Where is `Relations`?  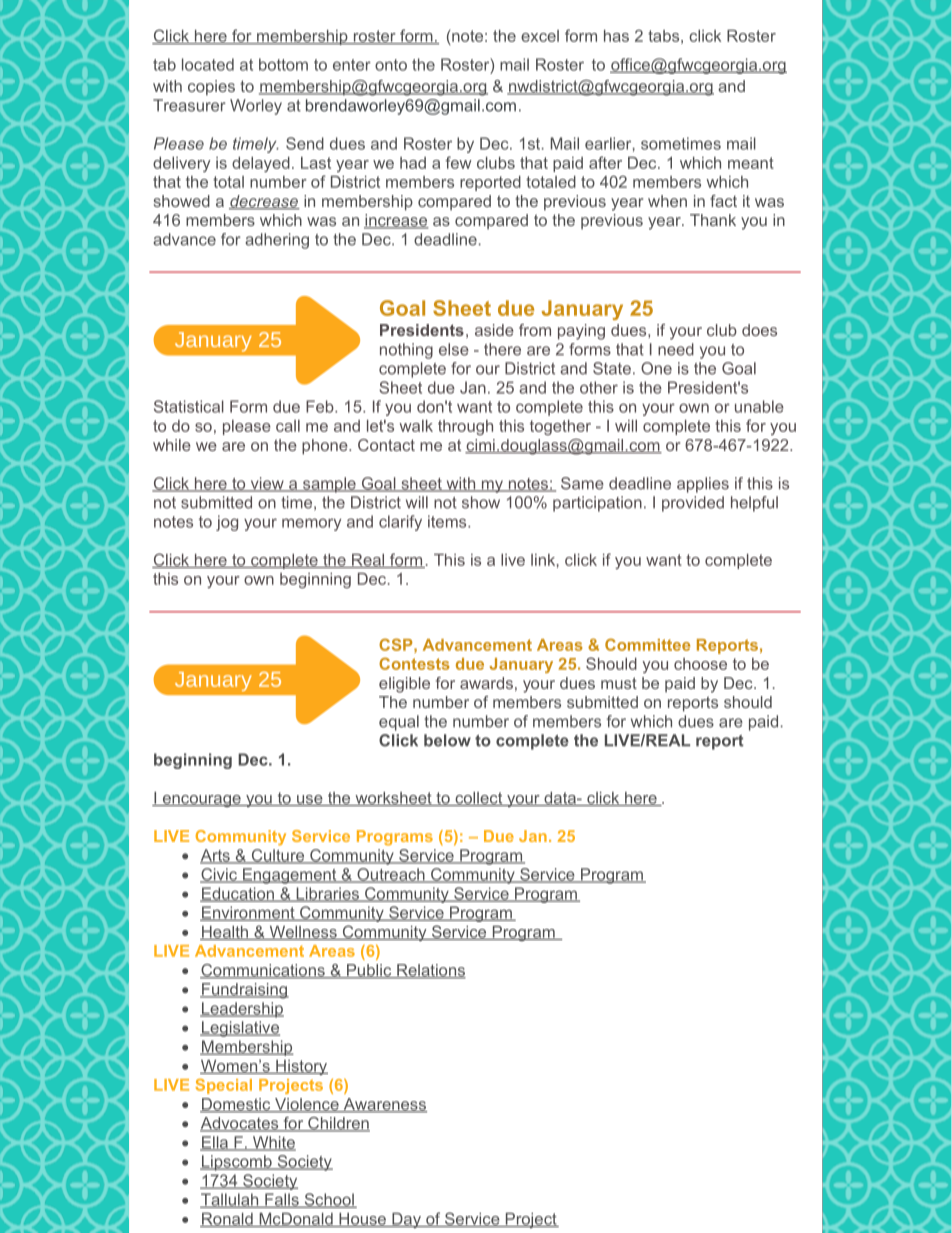
Relations is located at coordinates (430, 971).
